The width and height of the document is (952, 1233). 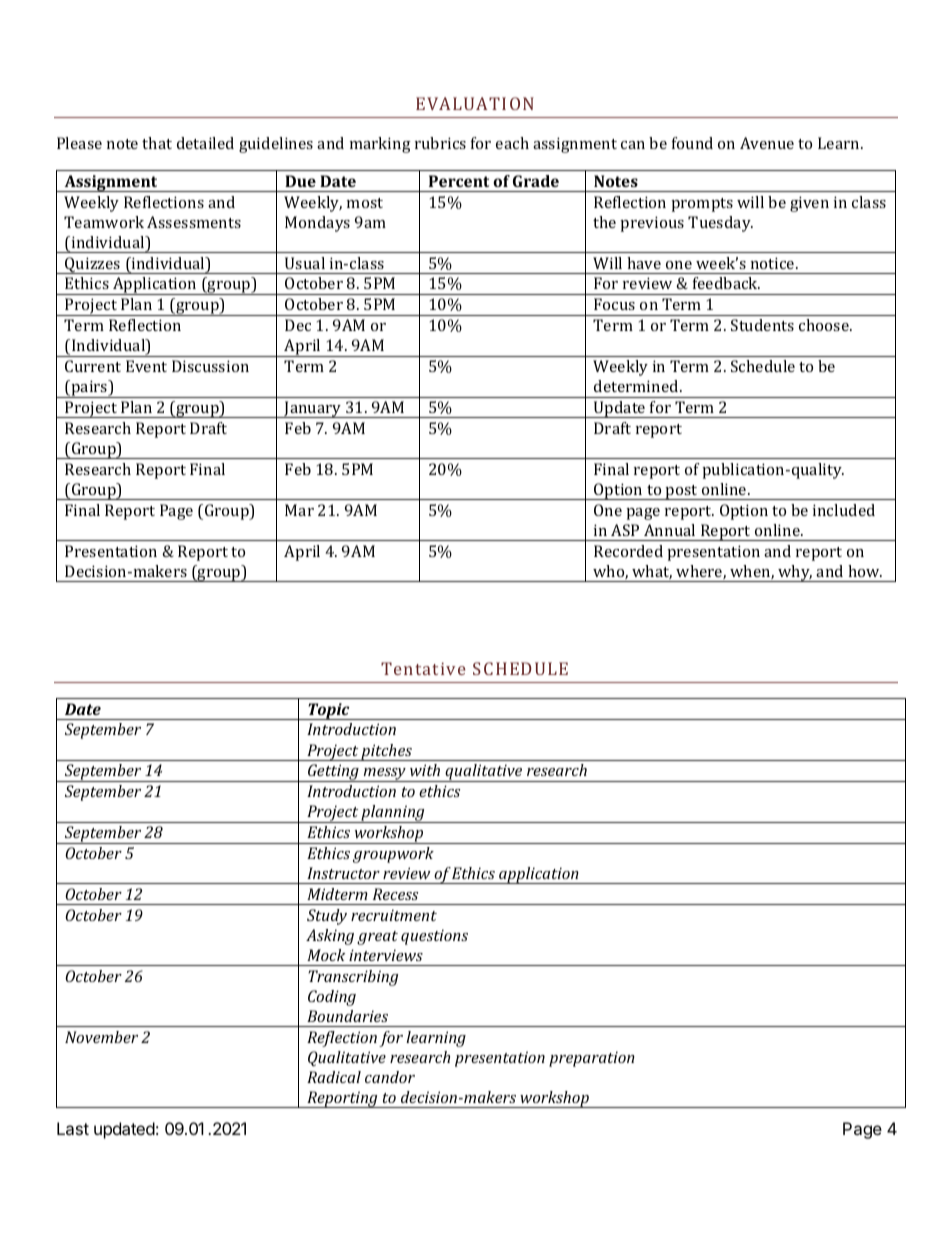 I want to click on Event, so click(x=146, y=366).
